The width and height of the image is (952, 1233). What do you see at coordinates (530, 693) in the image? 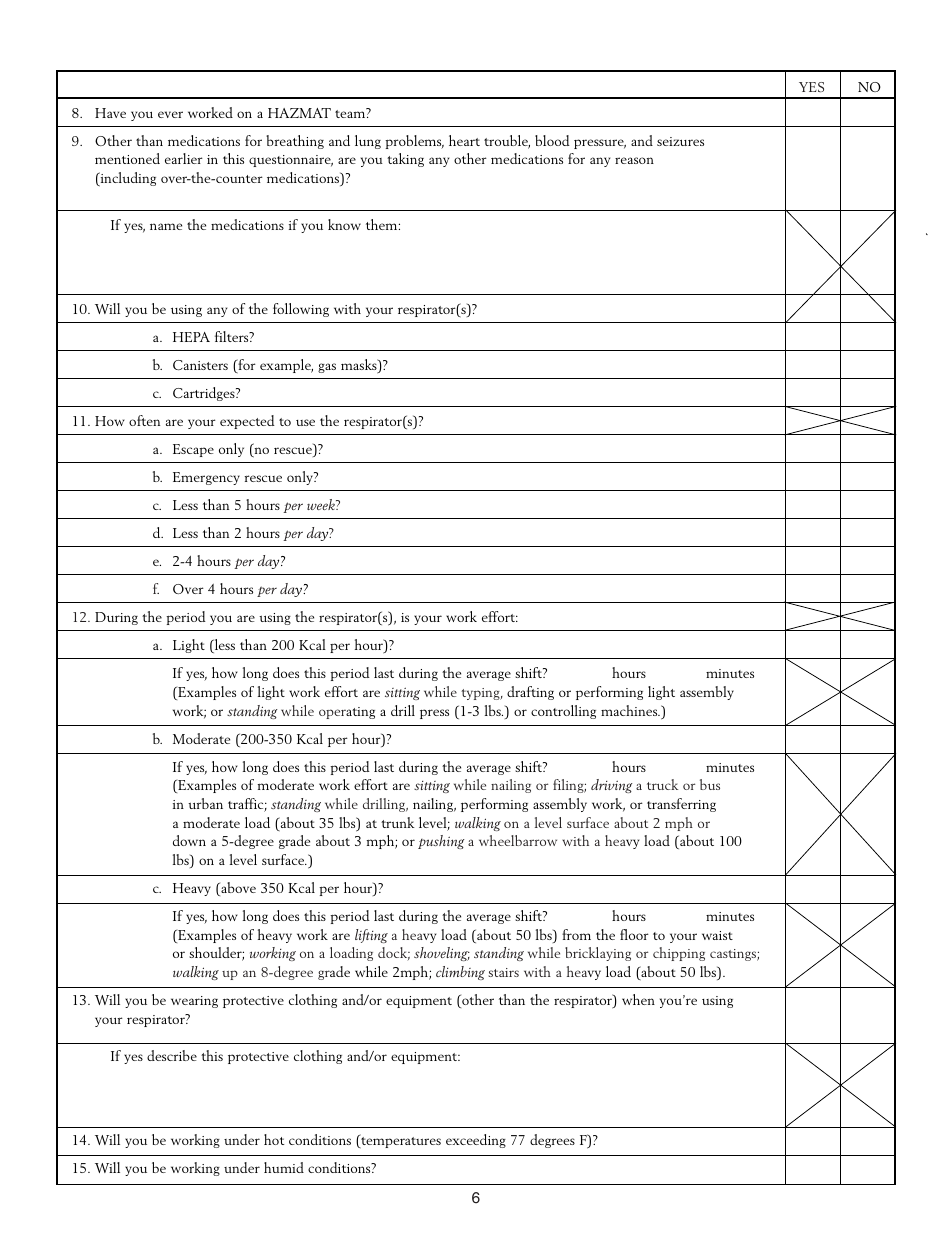
I see `drafting` at bounding box center [530, 693].
